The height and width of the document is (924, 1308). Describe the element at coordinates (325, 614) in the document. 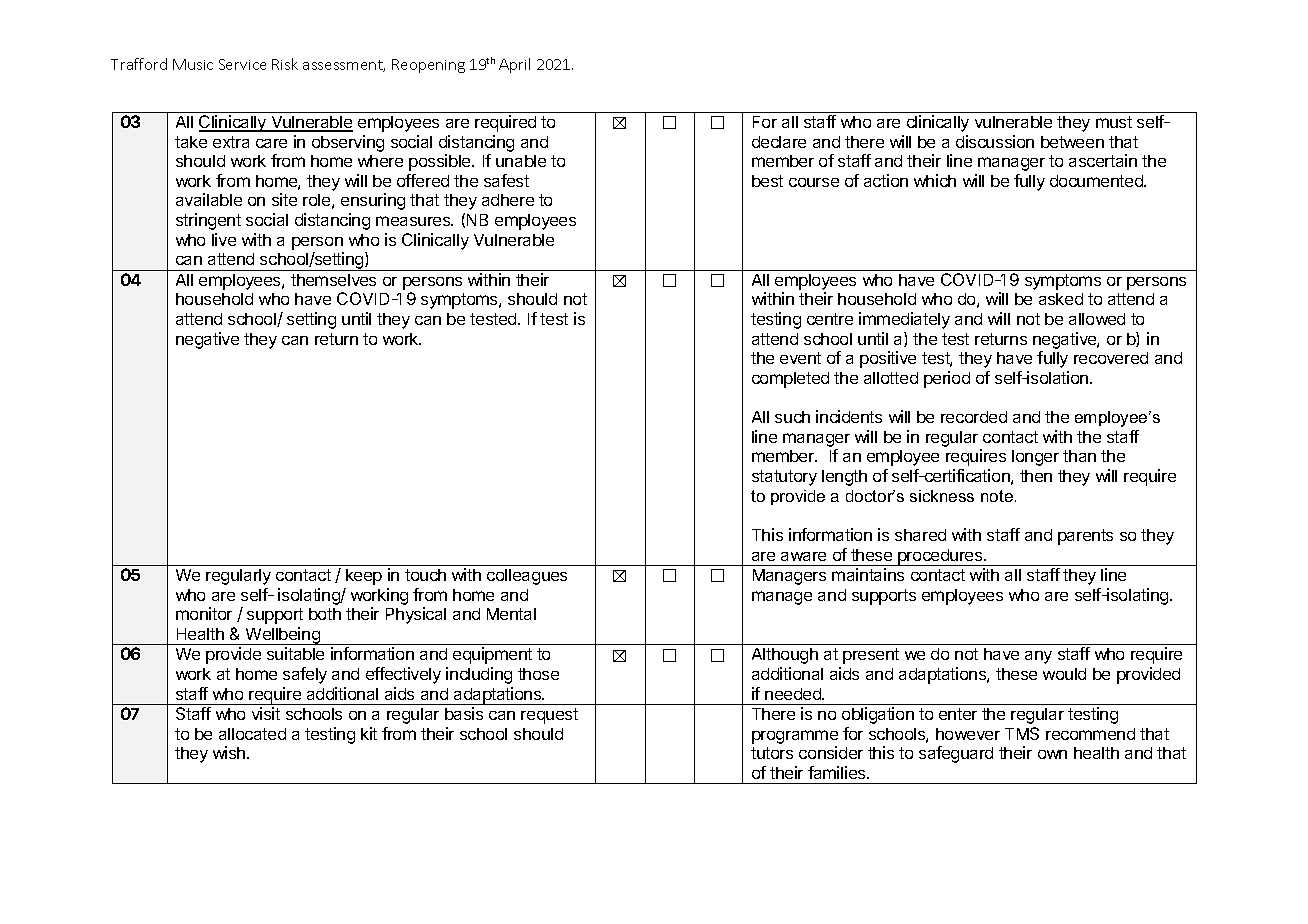

I see `both` at that location.
